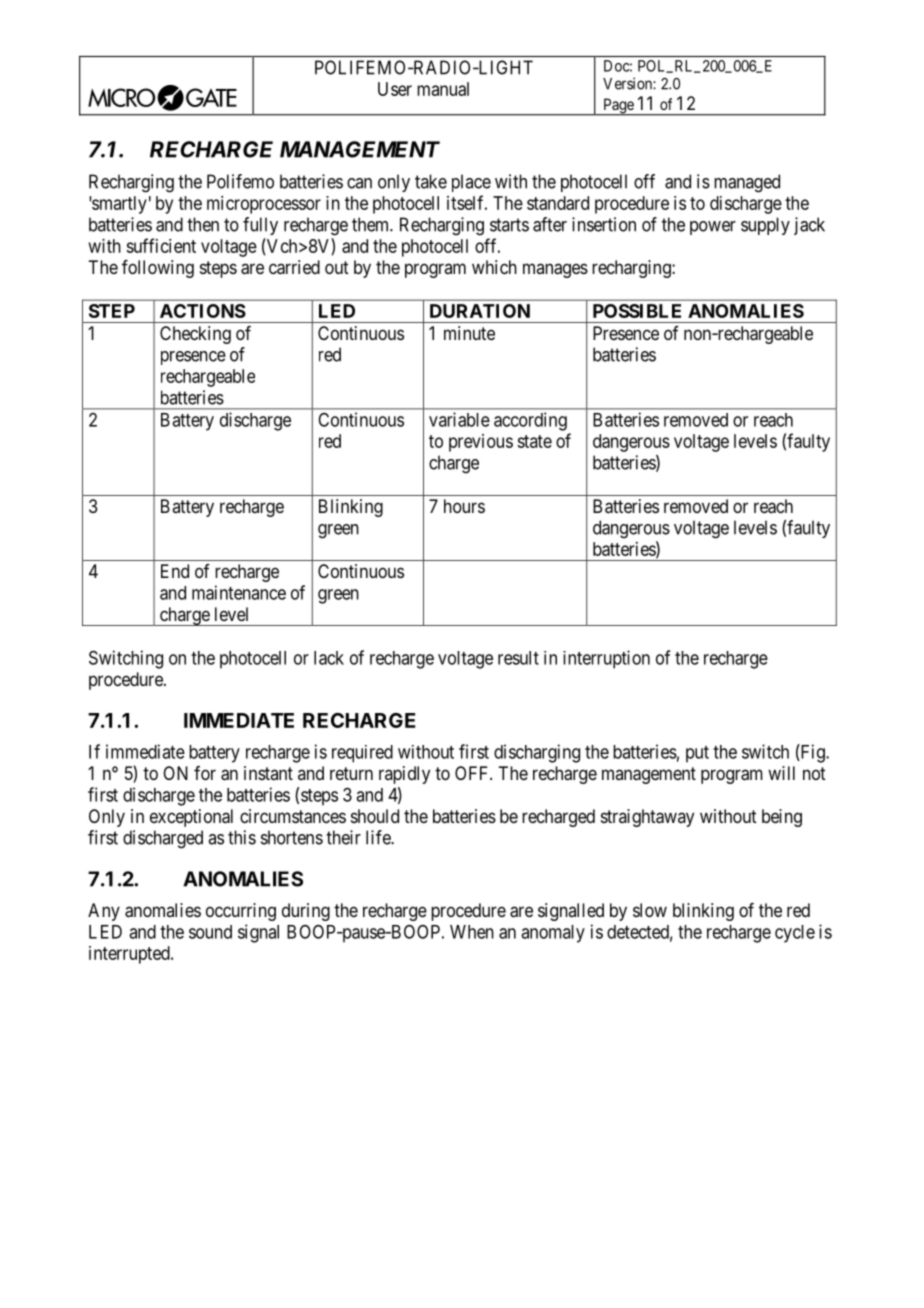 This screenshot has width=924, height=1308. What do you see at coordinates (713, 228) in the screenshot?
I see `power` at bounding box center [713, 228].
